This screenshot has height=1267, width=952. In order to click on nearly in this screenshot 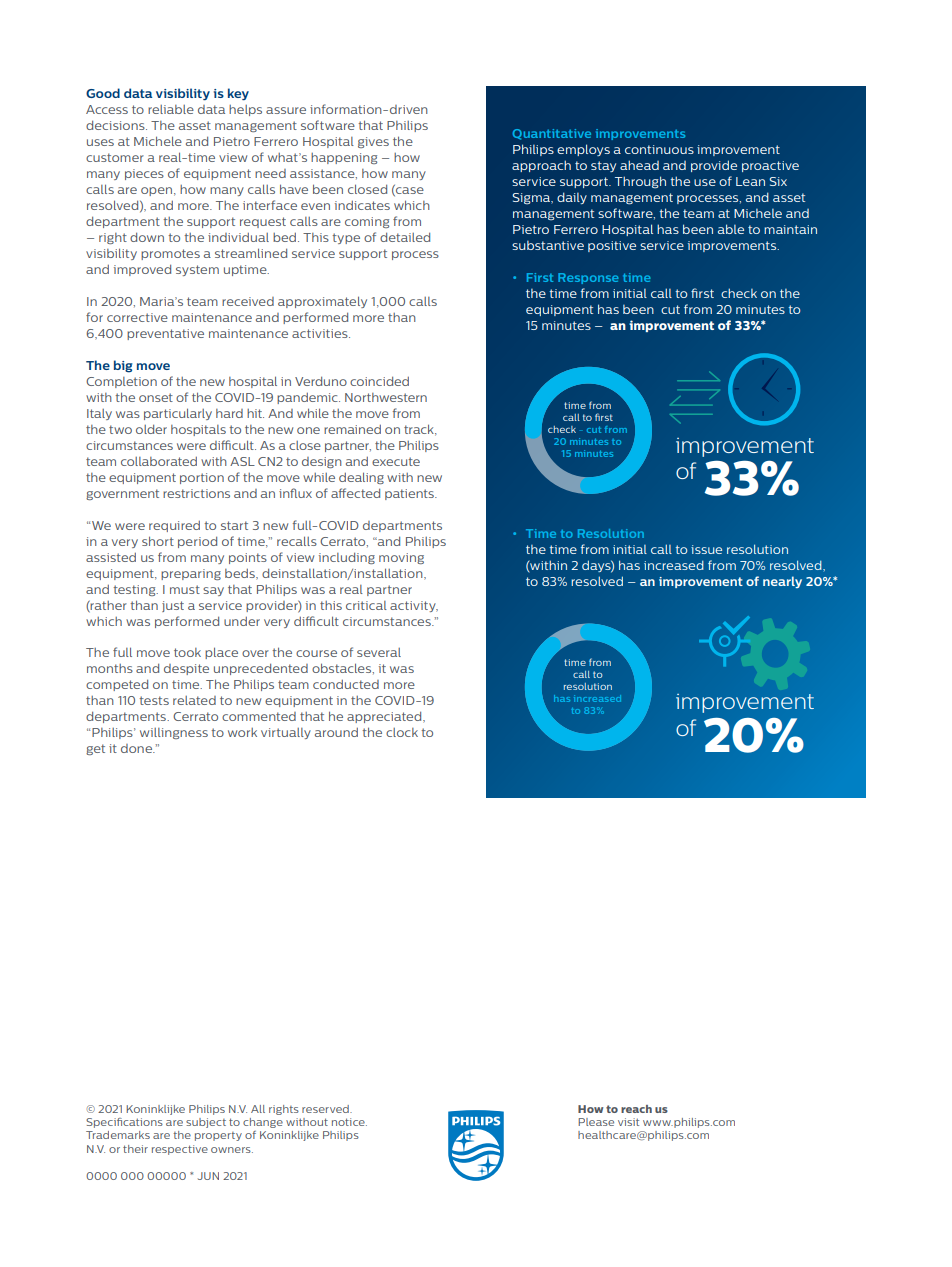, I will do `click(782, 582)`.
